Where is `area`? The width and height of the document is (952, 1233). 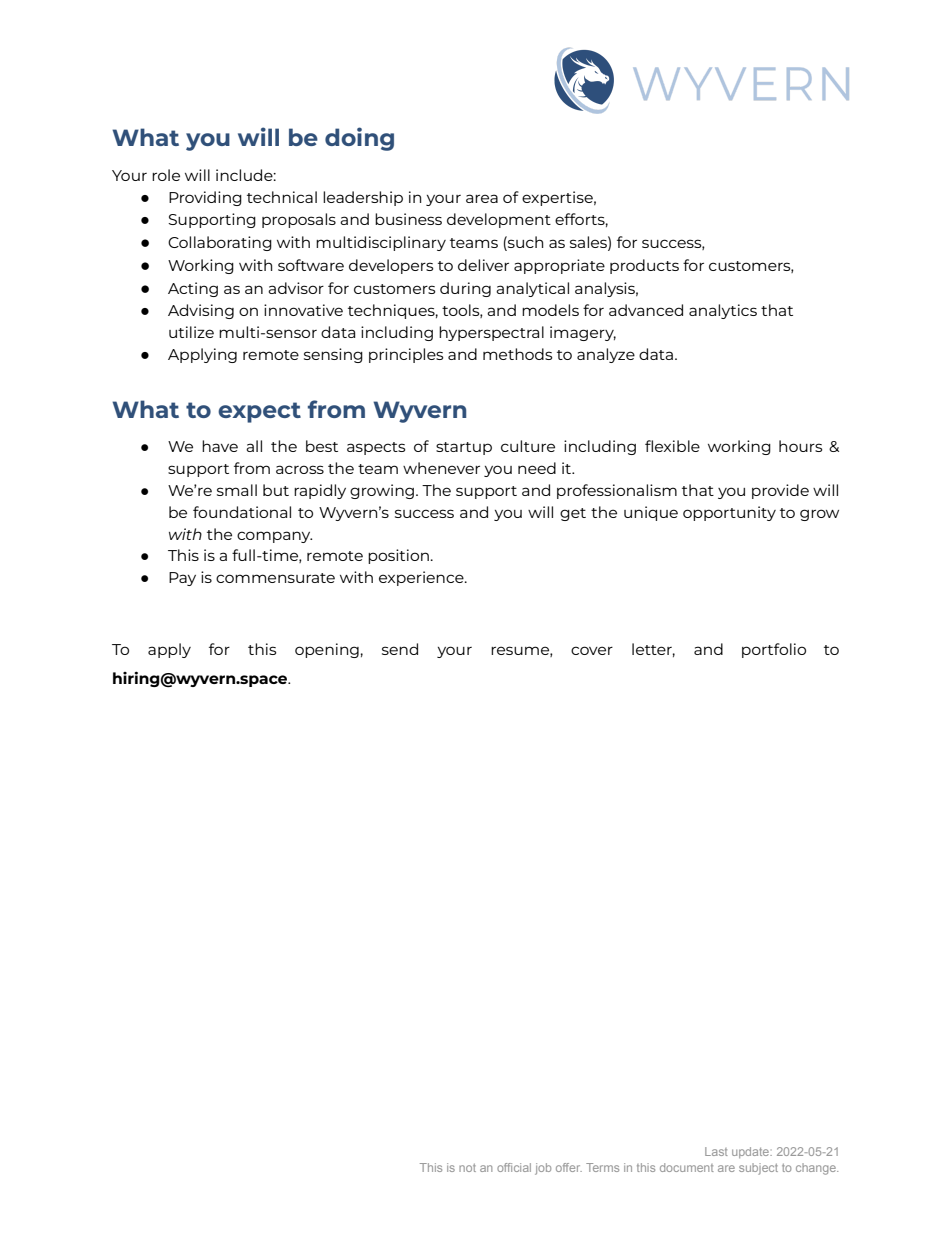 area is located at coordinates (482, 198).
